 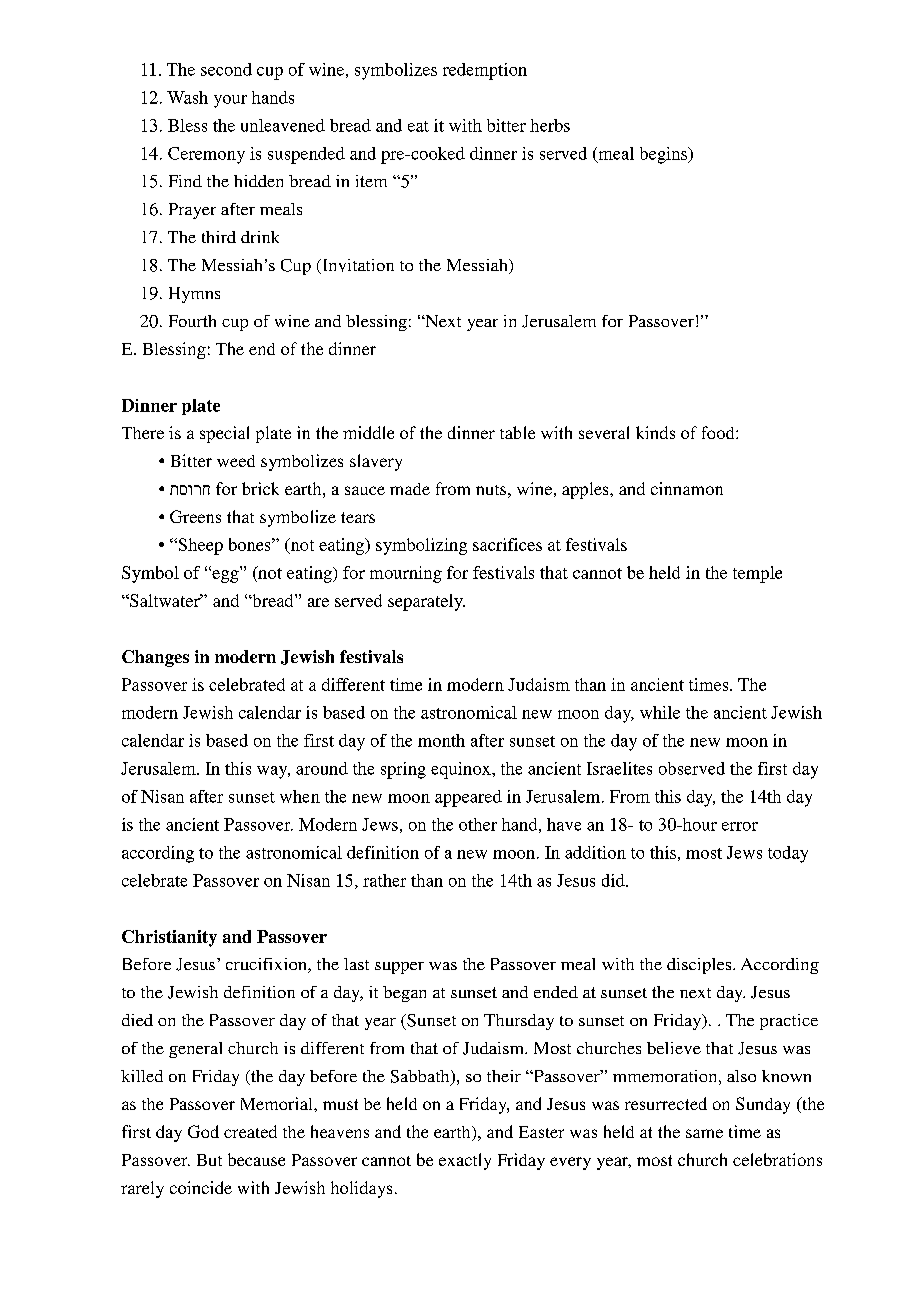 What do you see at coordinates (485, 71) in the screenshot?
I see `redemption` at bounding box center [485, 71].
